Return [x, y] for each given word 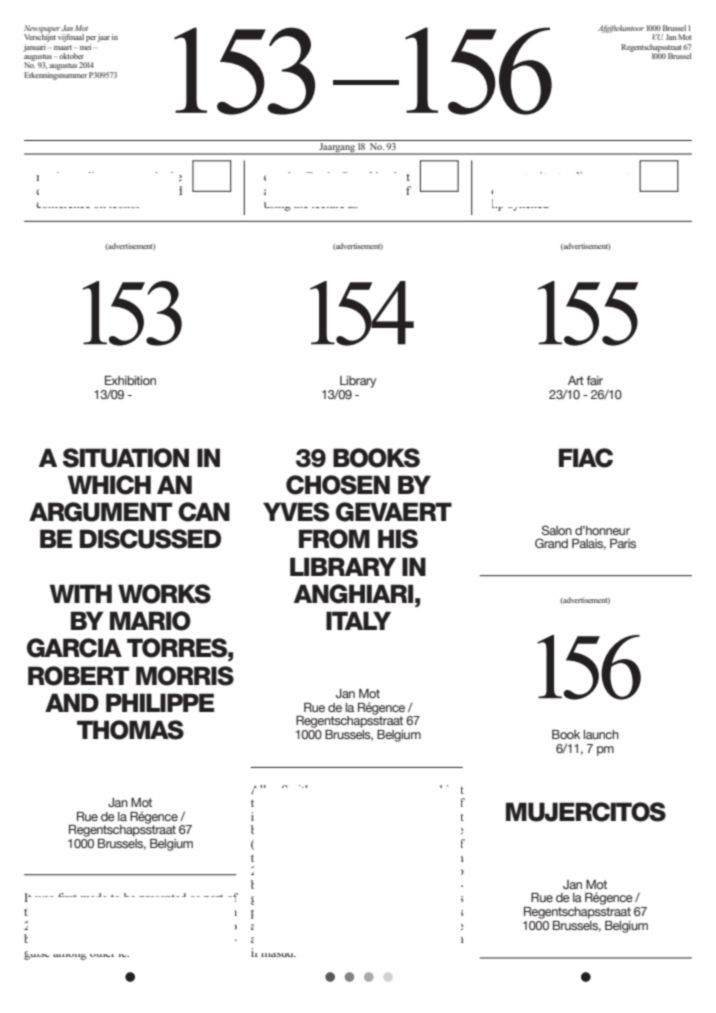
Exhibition [130, 380]
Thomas [130, 730]
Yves [296, 512]
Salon [556, 530]
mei [85, 45]
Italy [358, 620]
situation [126, 458]
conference [63, 205]
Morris [185, 676]
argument [100, 512]
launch [601, 734]
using [277, 206]
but [402, 176]
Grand [551, 543]
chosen [338, 485]
